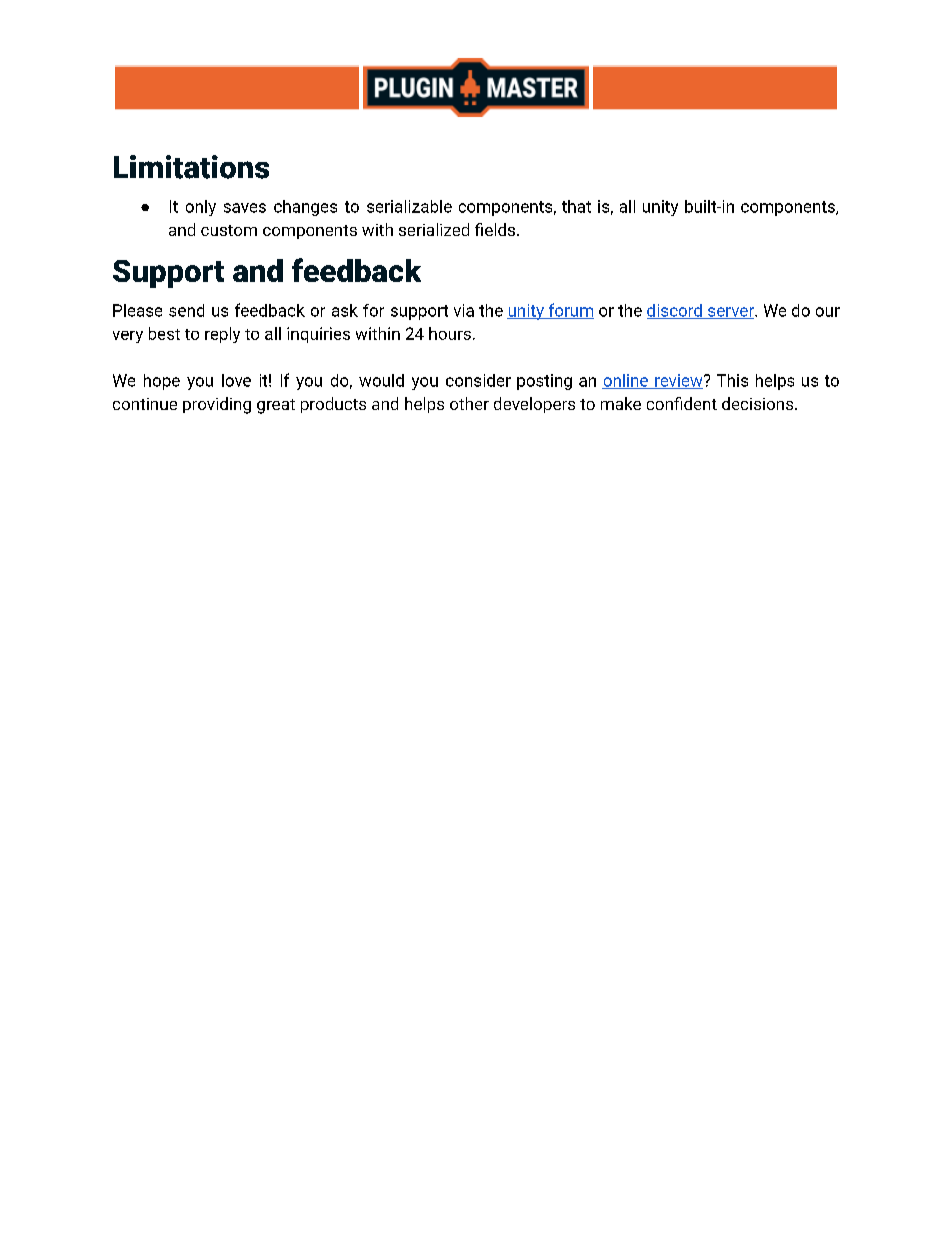 The image size is (952, 1233). What do you see at coordinates (450, 333) in the image?
I see `hours` at bounding box center [450, 333].
